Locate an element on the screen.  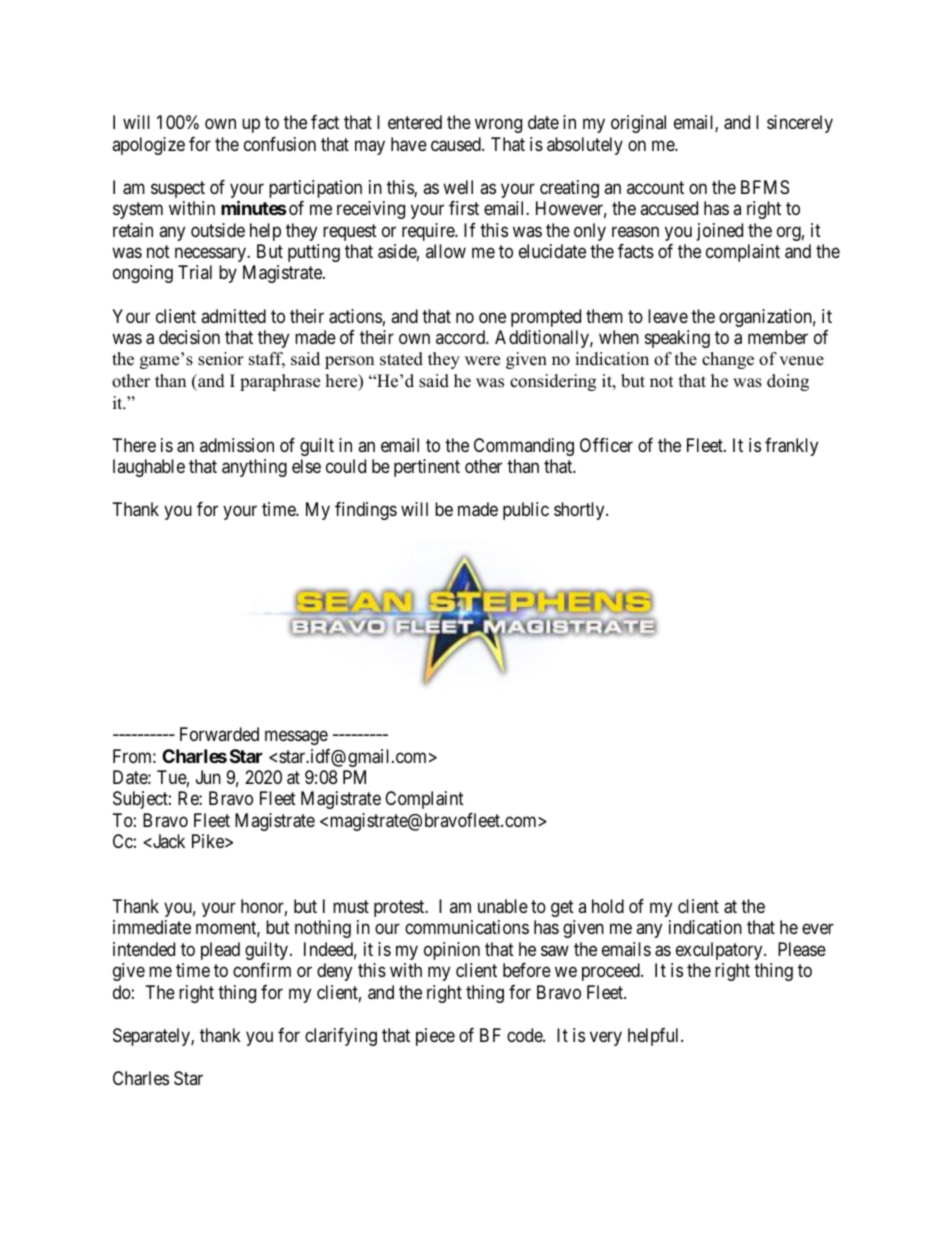
Commanding is located at coordinates (524, 447).
